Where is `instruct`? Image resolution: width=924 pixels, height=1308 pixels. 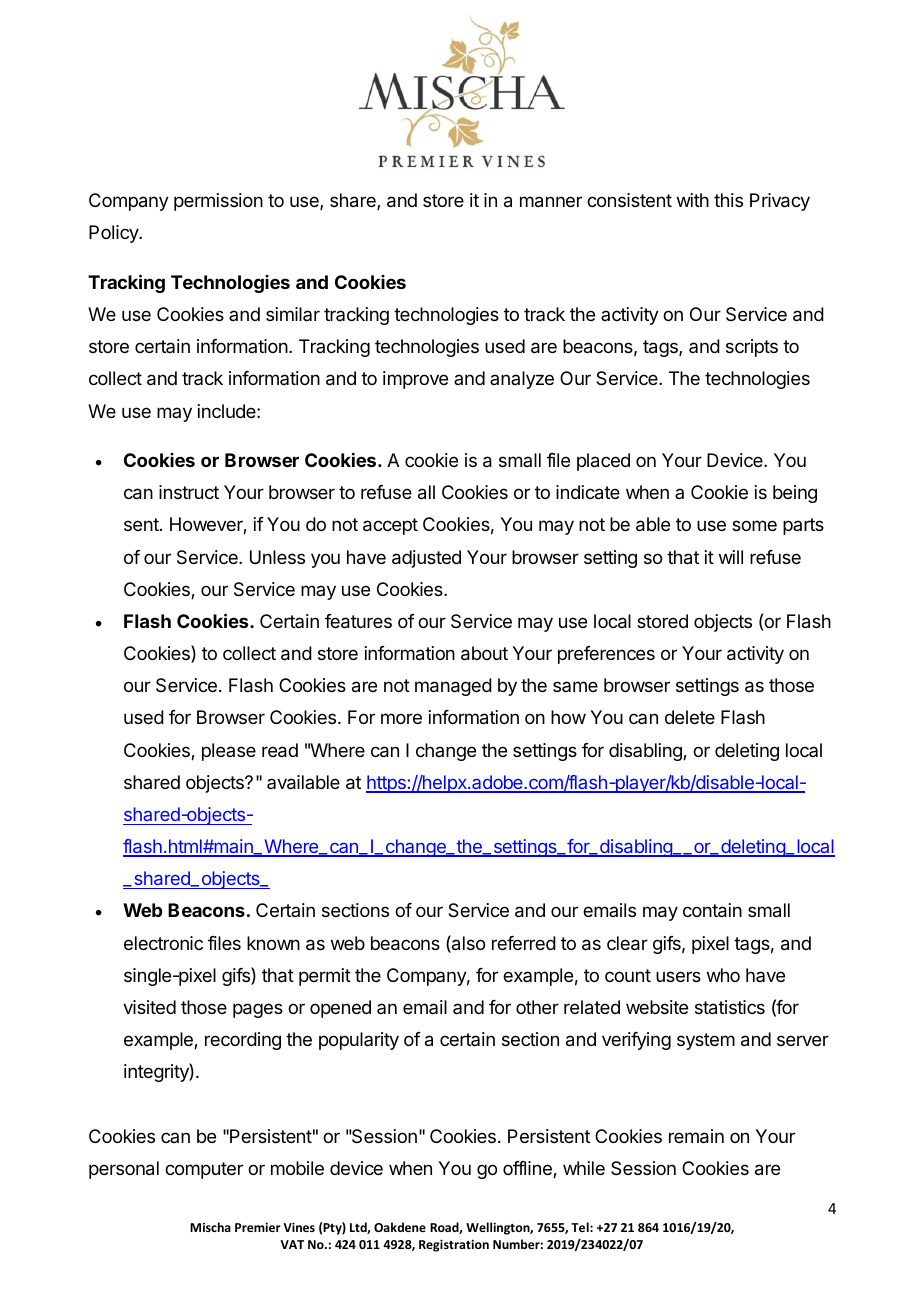
instruct is located at coordinates (189, 492).
